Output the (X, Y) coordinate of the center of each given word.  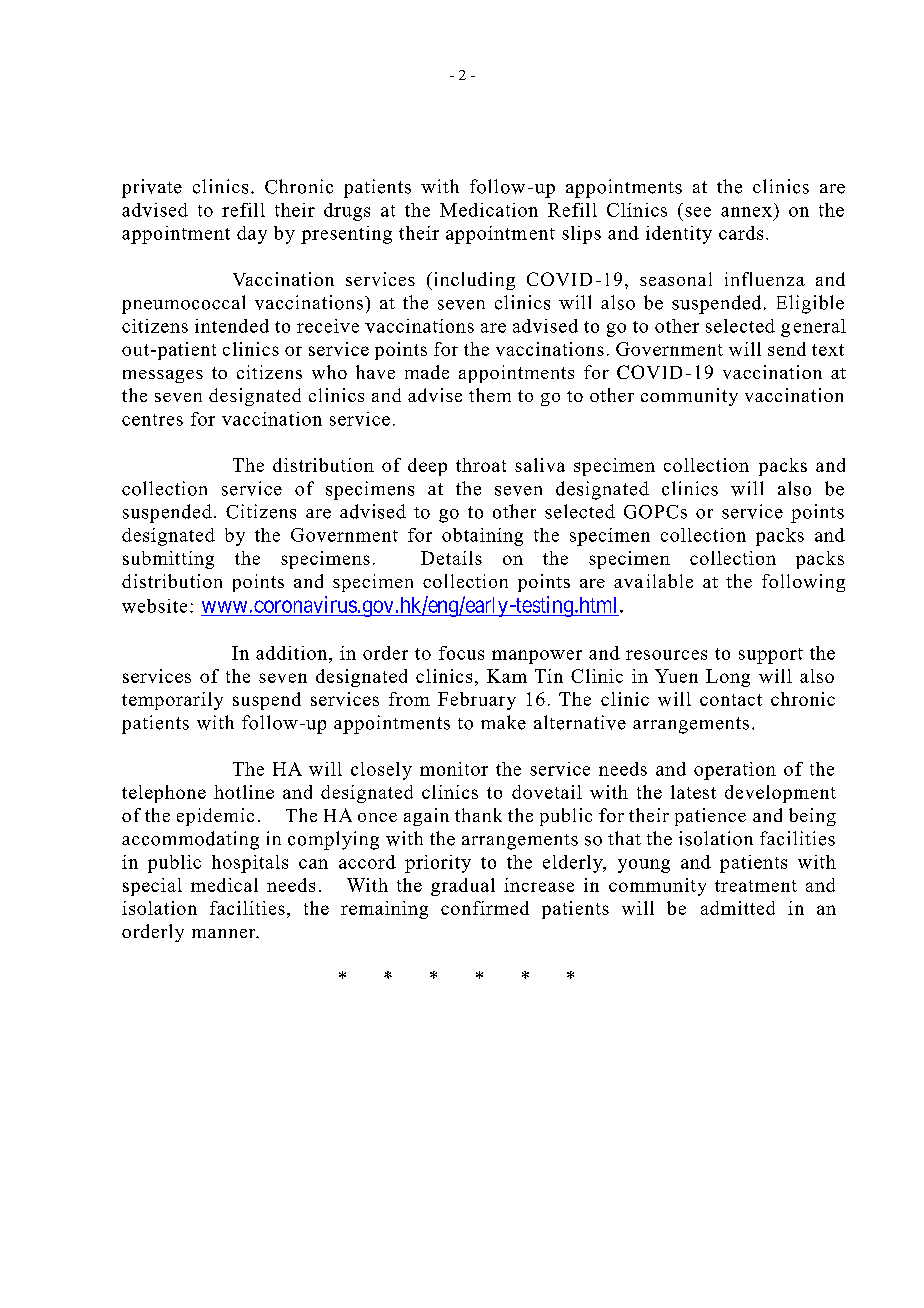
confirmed (485, 908)
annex (746, 212)
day (252, 235)
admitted (738, 908)
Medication (489, 210)
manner (225, 933)
